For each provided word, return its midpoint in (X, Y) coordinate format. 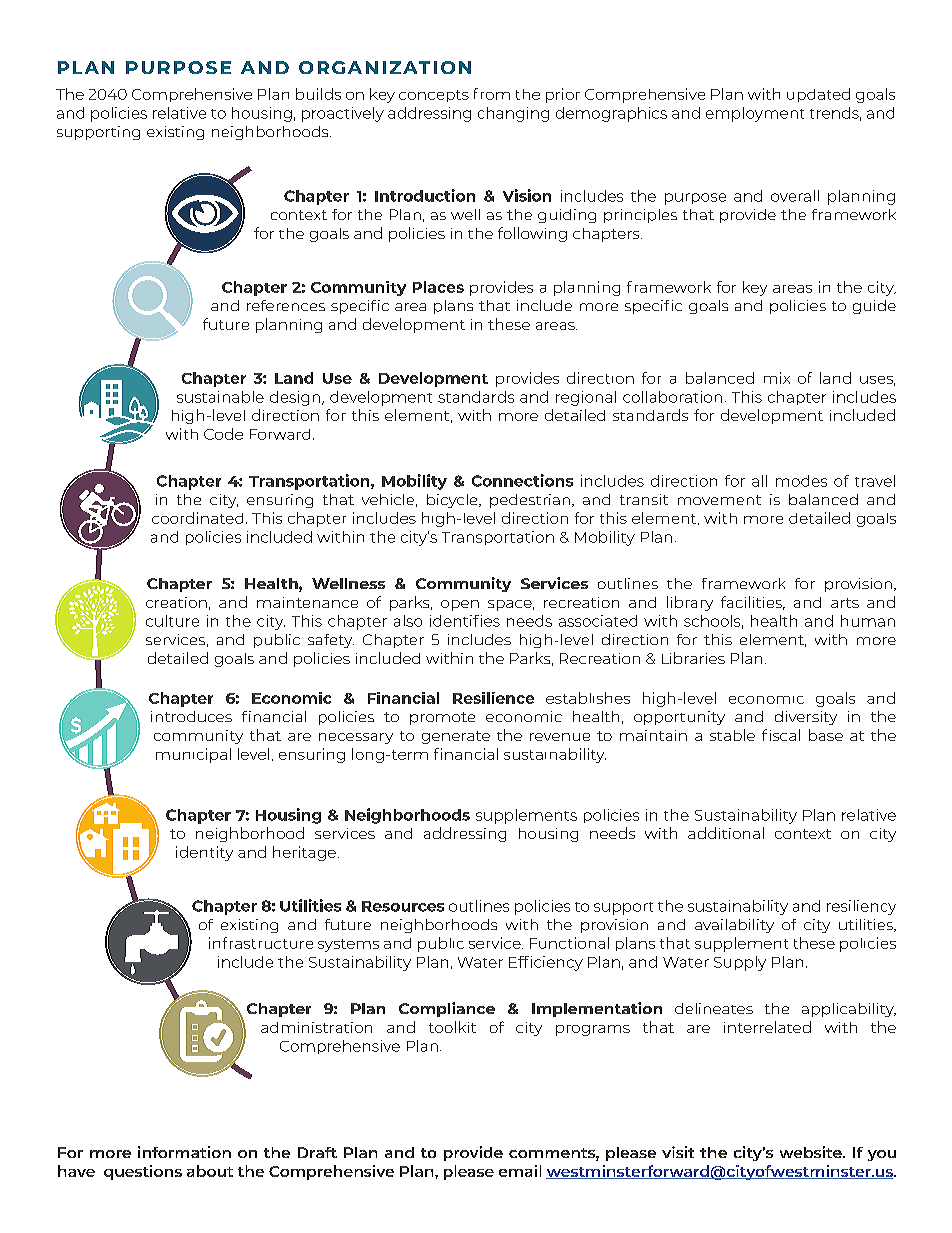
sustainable (220, 397)
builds (318, 94)
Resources (403, 906)
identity (204, 853)
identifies (465, 621)
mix (777, 378)
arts (845, 603)
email (520, 1171)
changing (513, 114)
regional (586, 398)
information (184, 1152)
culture (172, 621)
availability (734, 926)
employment (755, 114)
